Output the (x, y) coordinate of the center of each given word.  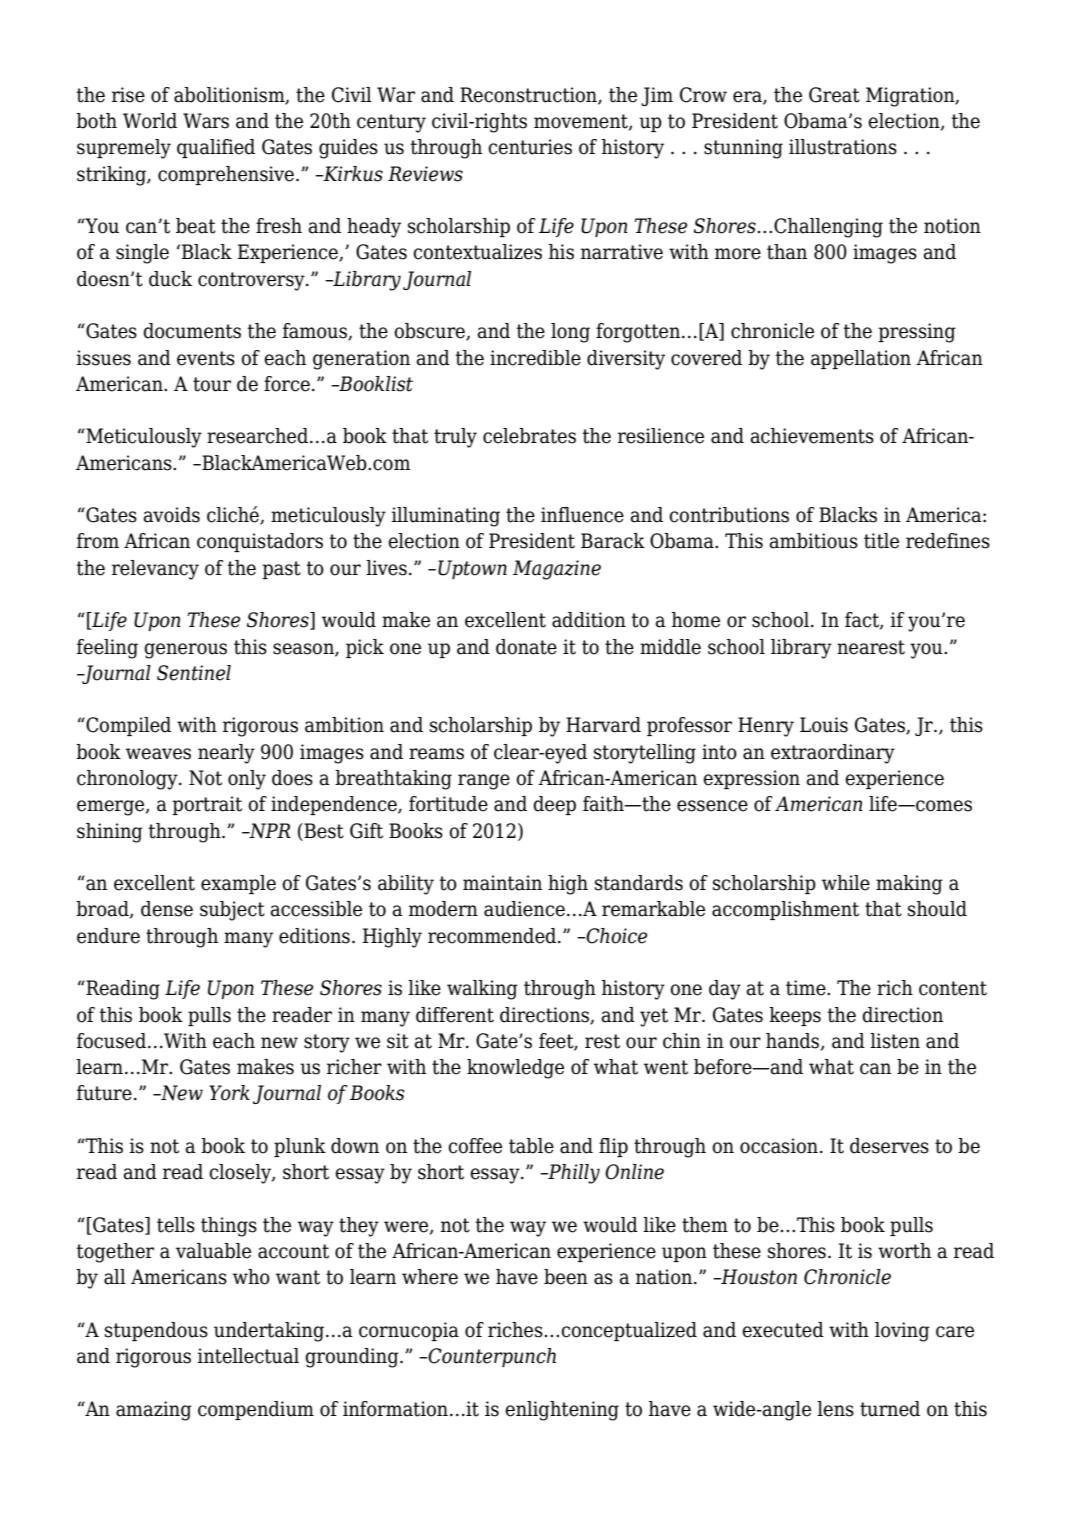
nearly (226, 754)
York (229, 1093)
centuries (530, 147)
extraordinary (833, 754)
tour (212, 384)
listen (895, 1041)
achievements (812, 436)
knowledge (515, 1069)
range (484, 782)
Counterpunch (491, 1357)
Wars (206, 121)
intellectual (248, 1356)
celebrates (529, 436)
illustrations (843, 147)
